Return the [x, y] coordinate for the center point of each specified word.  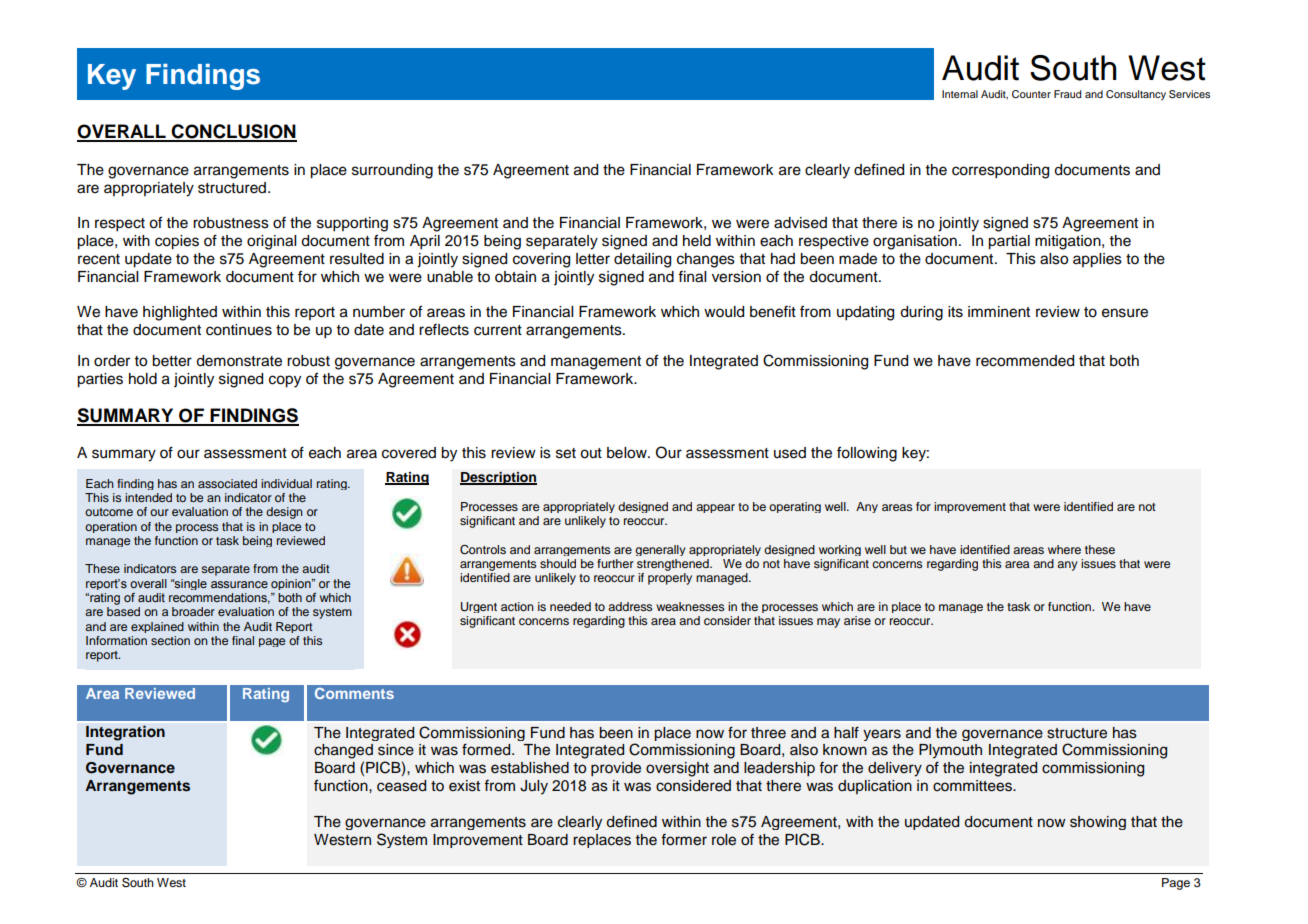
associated [227, 483]
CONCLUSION [233, 132]
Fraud [1067, 94]
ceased [401, 786]
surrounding [392, 171]
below [628, 453]
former [684, 840]
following [867, 454]
